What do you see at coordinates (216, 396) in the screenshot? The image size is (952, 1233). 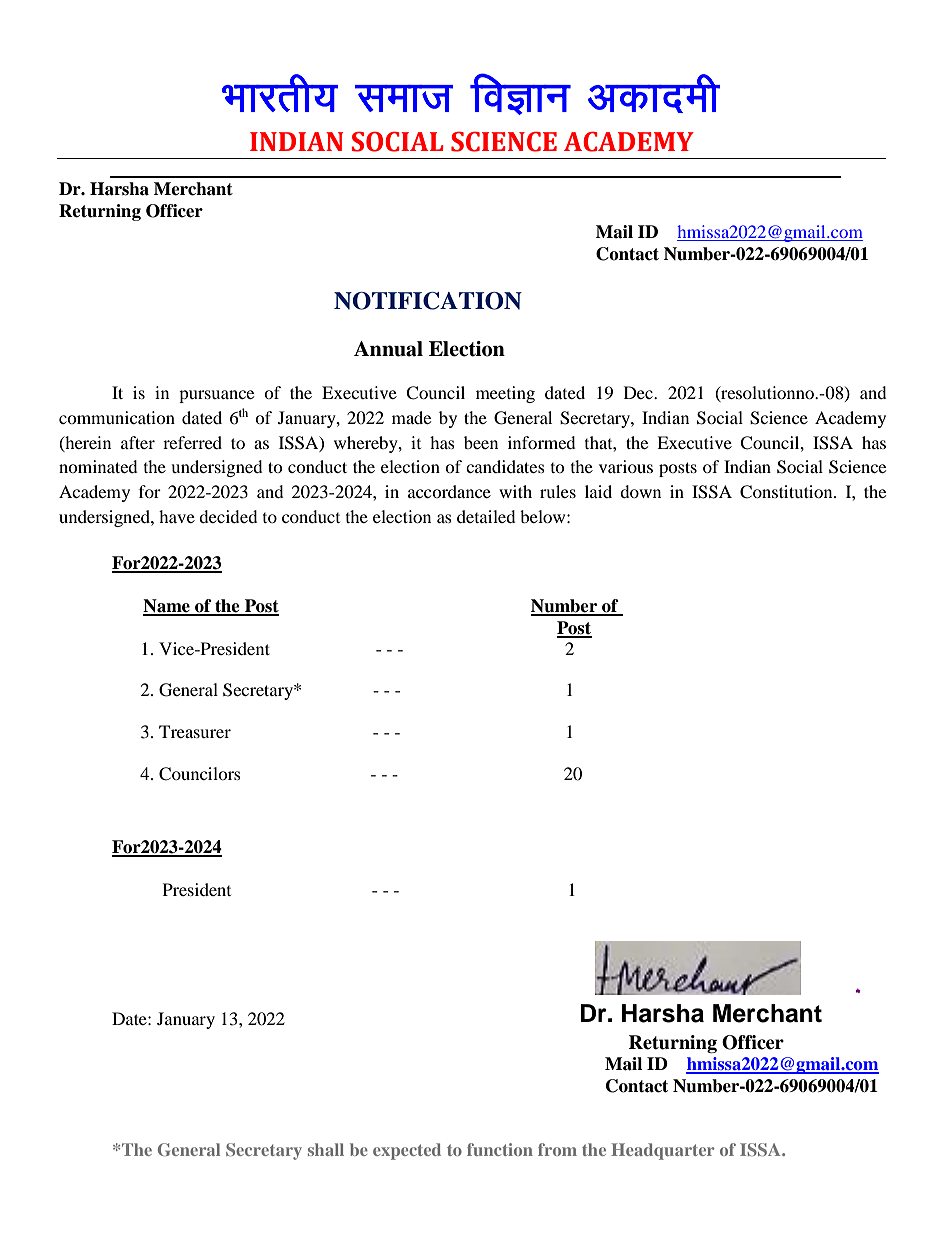 I see `pursuance` at bounding box center [216, 396].
